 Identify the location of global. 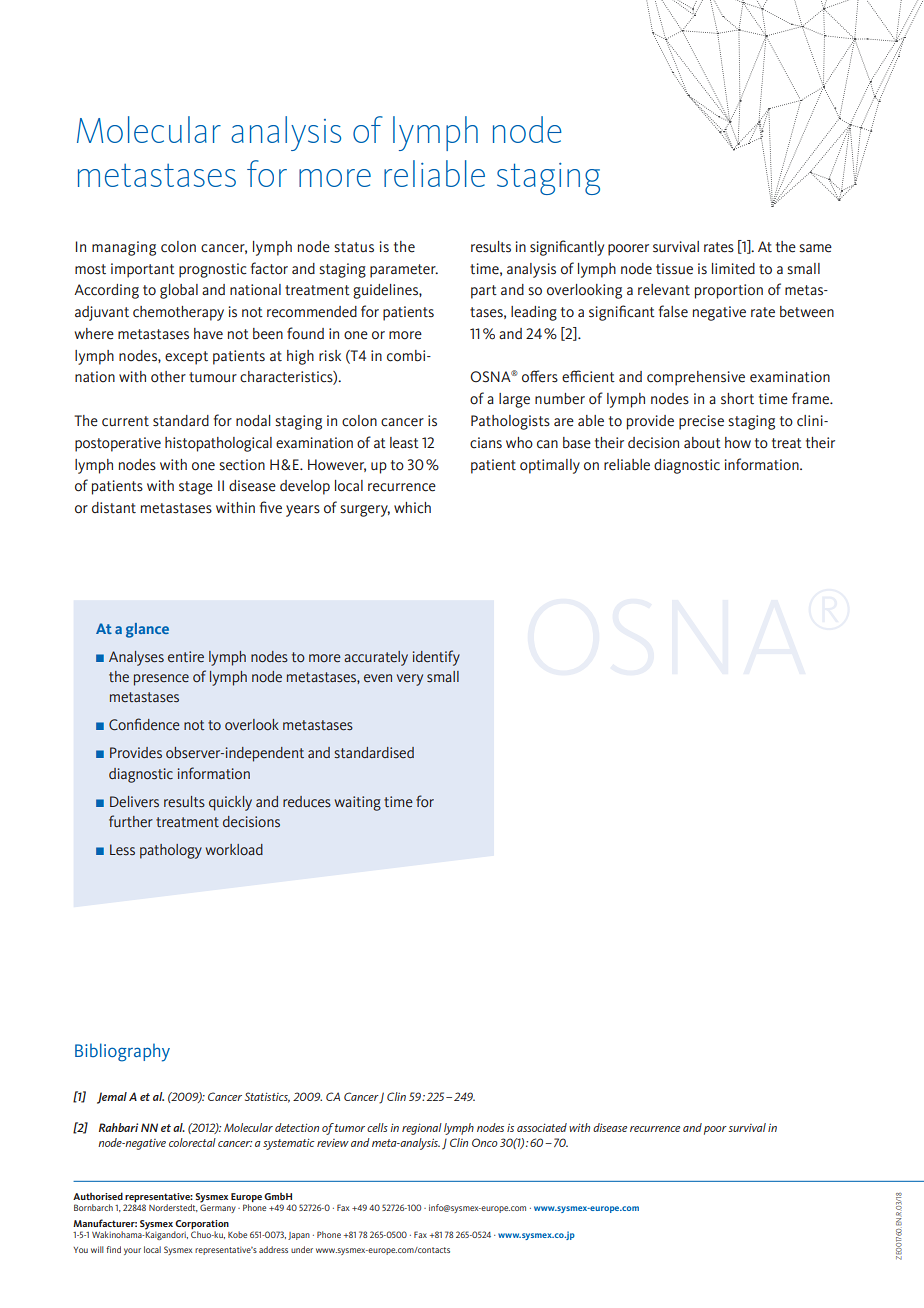
(179, 291).
